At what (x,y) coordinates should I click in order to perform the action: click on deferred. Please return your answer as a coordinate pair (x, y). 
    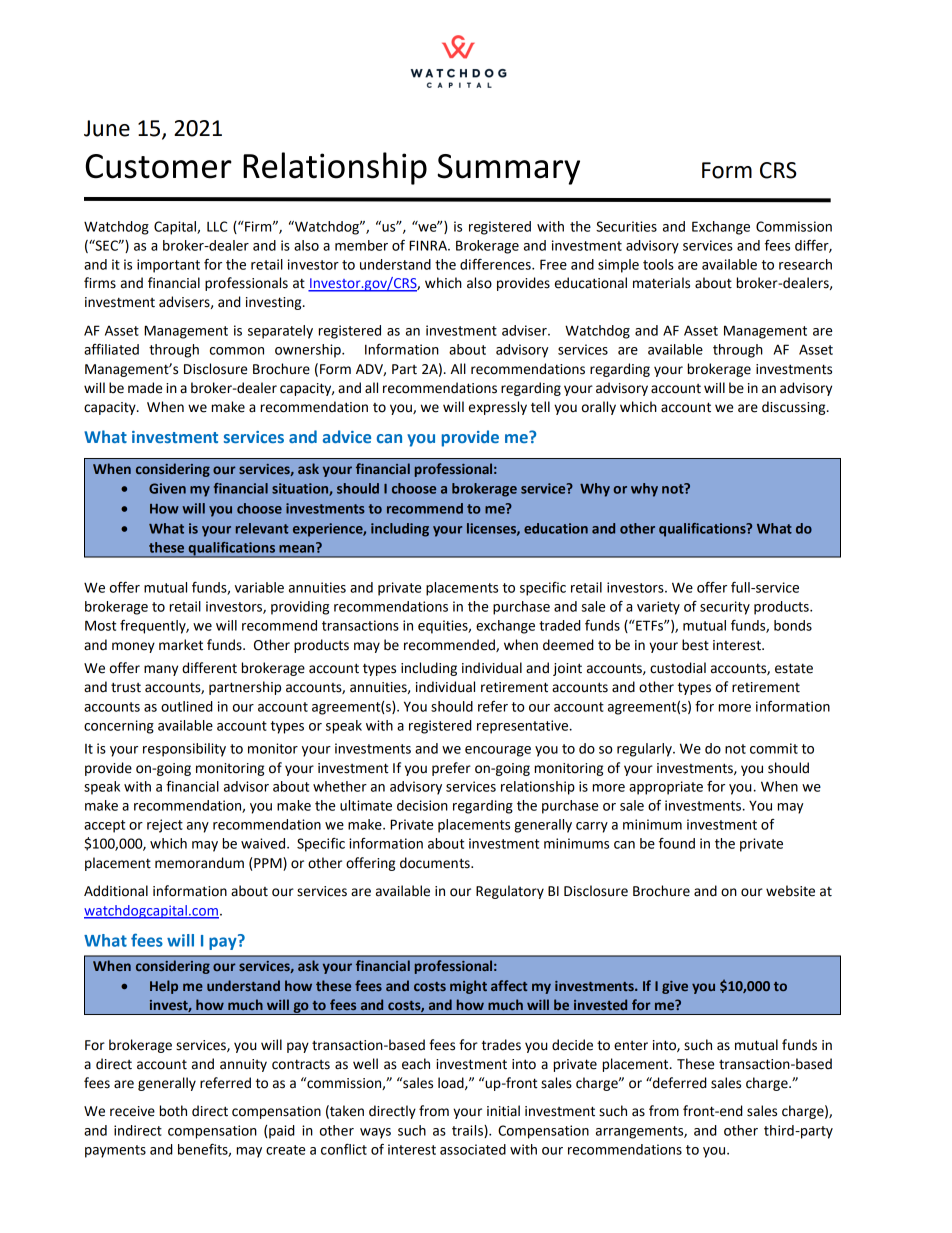
    Looking at the image, I should click on (679, 1083).
